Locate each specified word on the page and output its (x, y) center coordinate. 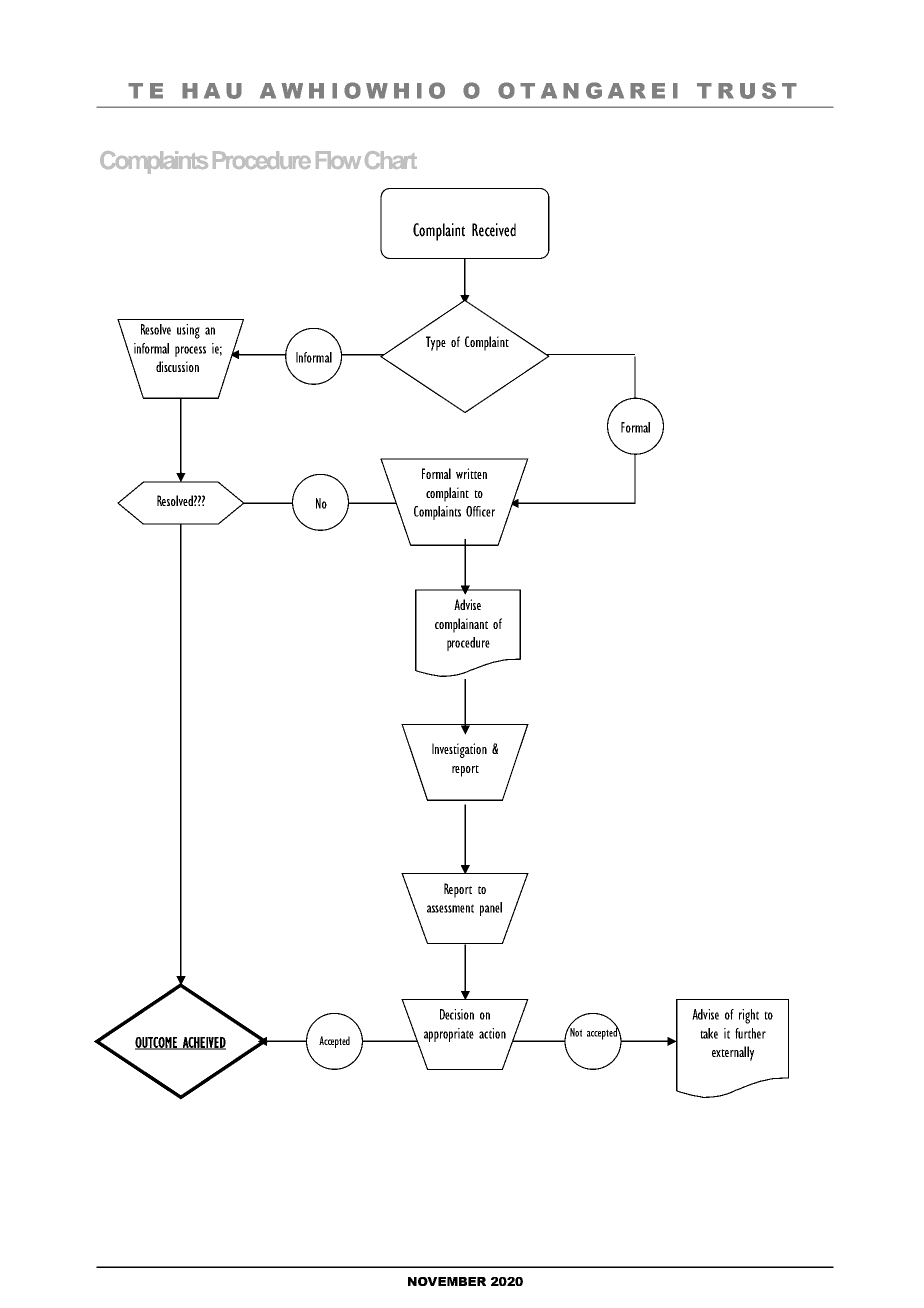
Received (494, 230)
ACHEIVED (203, 1043)
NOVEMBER (447, 1281)
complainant (461, 625)
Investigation (459, 750)
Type (436, 343)
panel (491, 909)
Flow (338, 160)
